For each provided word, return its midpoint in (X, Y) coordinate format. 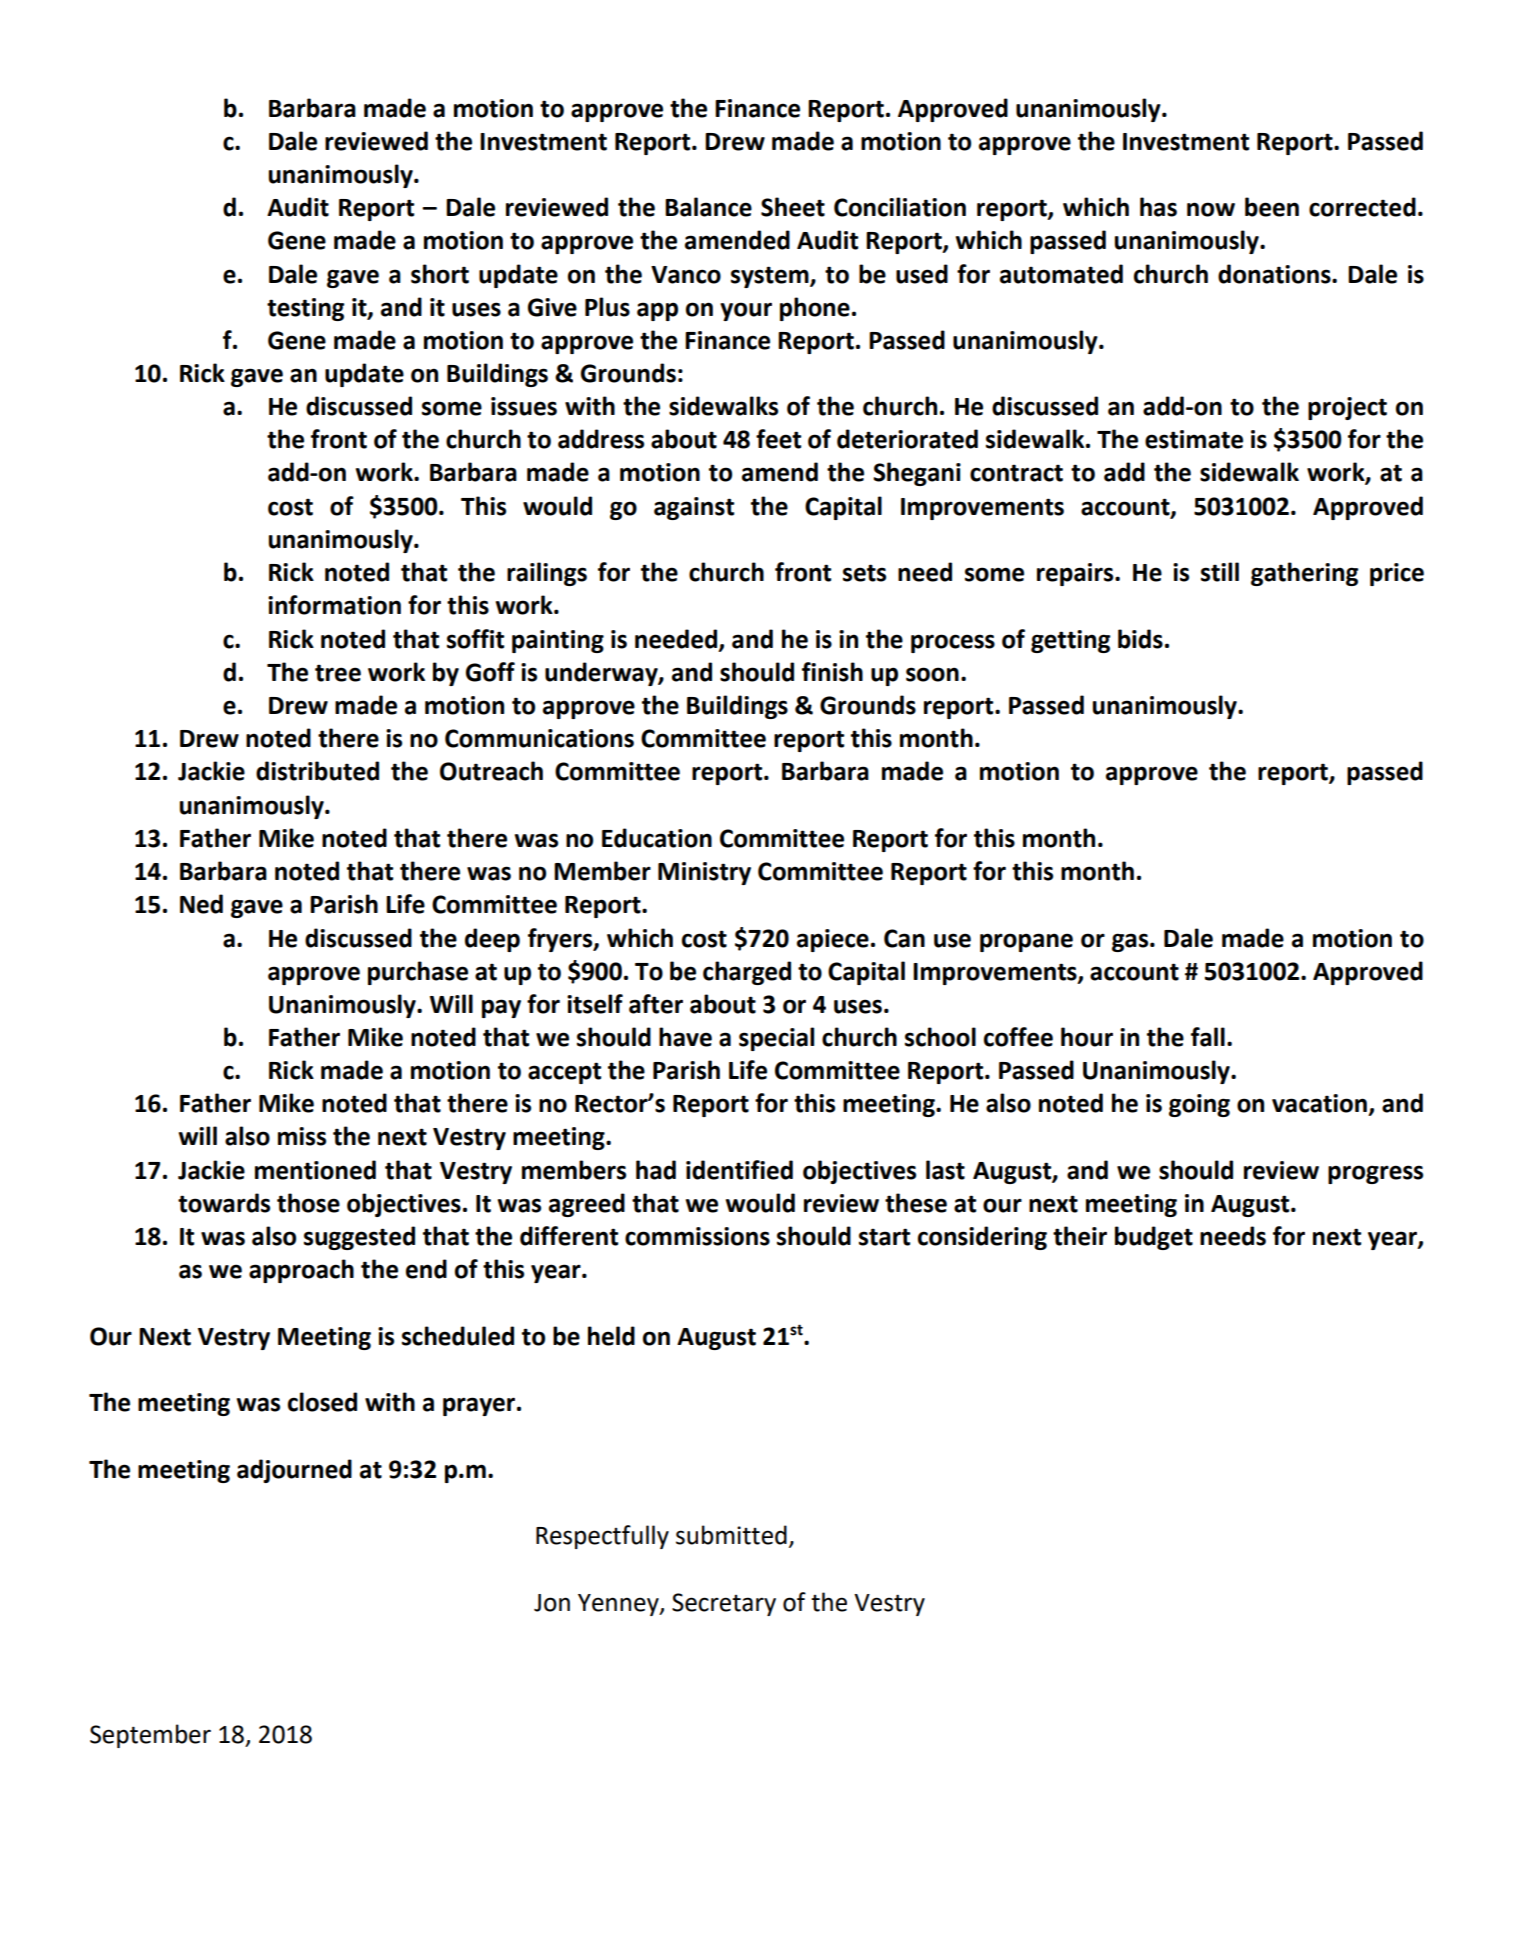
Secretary (724, 1604)
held (611, 1336)
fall (1208, 1037)
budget (1154, 1238)
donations (1275, 274)
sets (864, 573)
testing (305, 309)
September (150, 1736)
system (771, 277)
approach (301, 1271)
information (334, 605)
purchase (418, 973)
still (1220, 572)
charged (747, 973)
